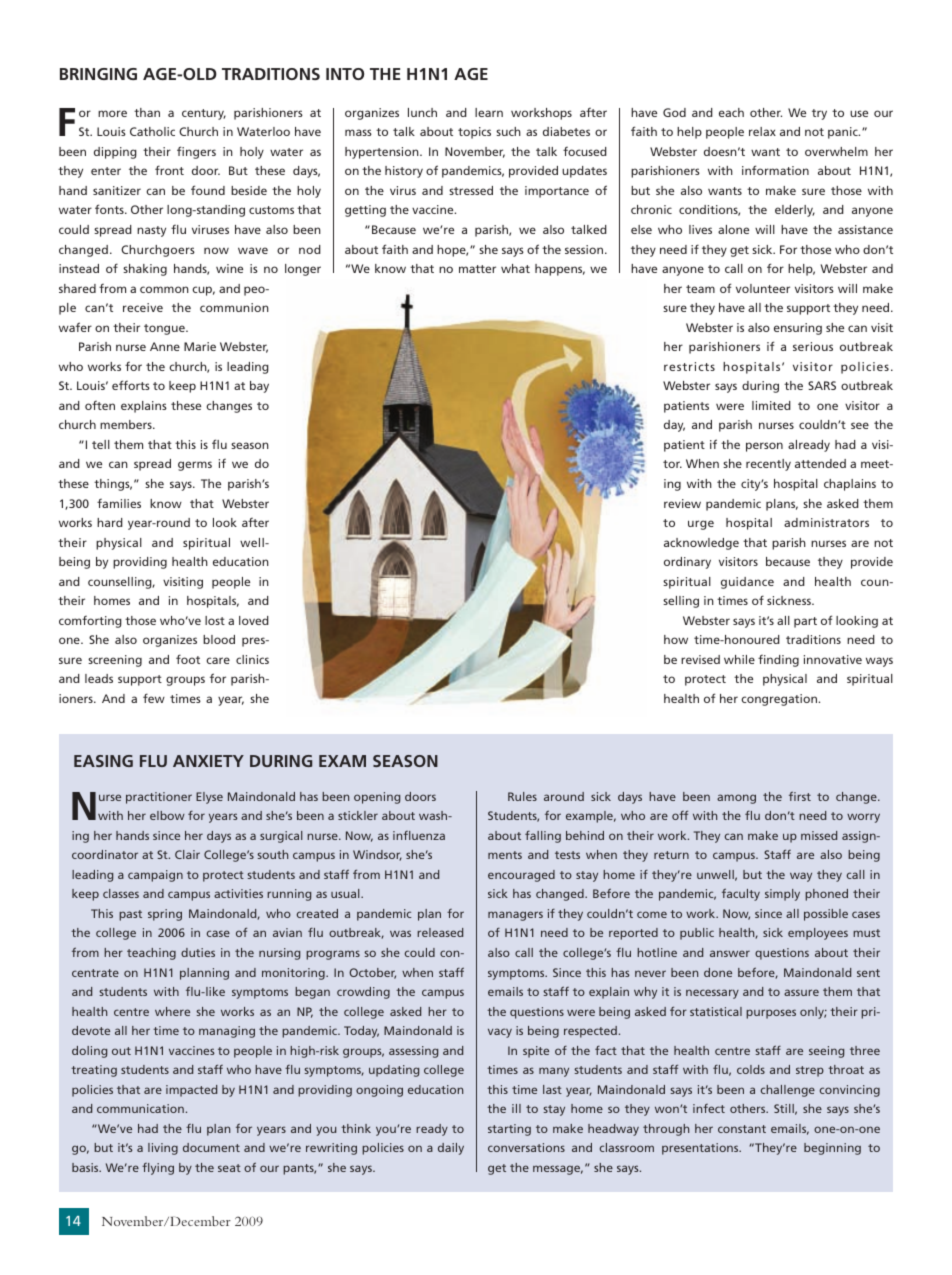 This screenshot has height=1275, width=952. What do you see at coordinates (215, 620) in the screenshot?
I see `lost` at bounding box center [215, 620].
